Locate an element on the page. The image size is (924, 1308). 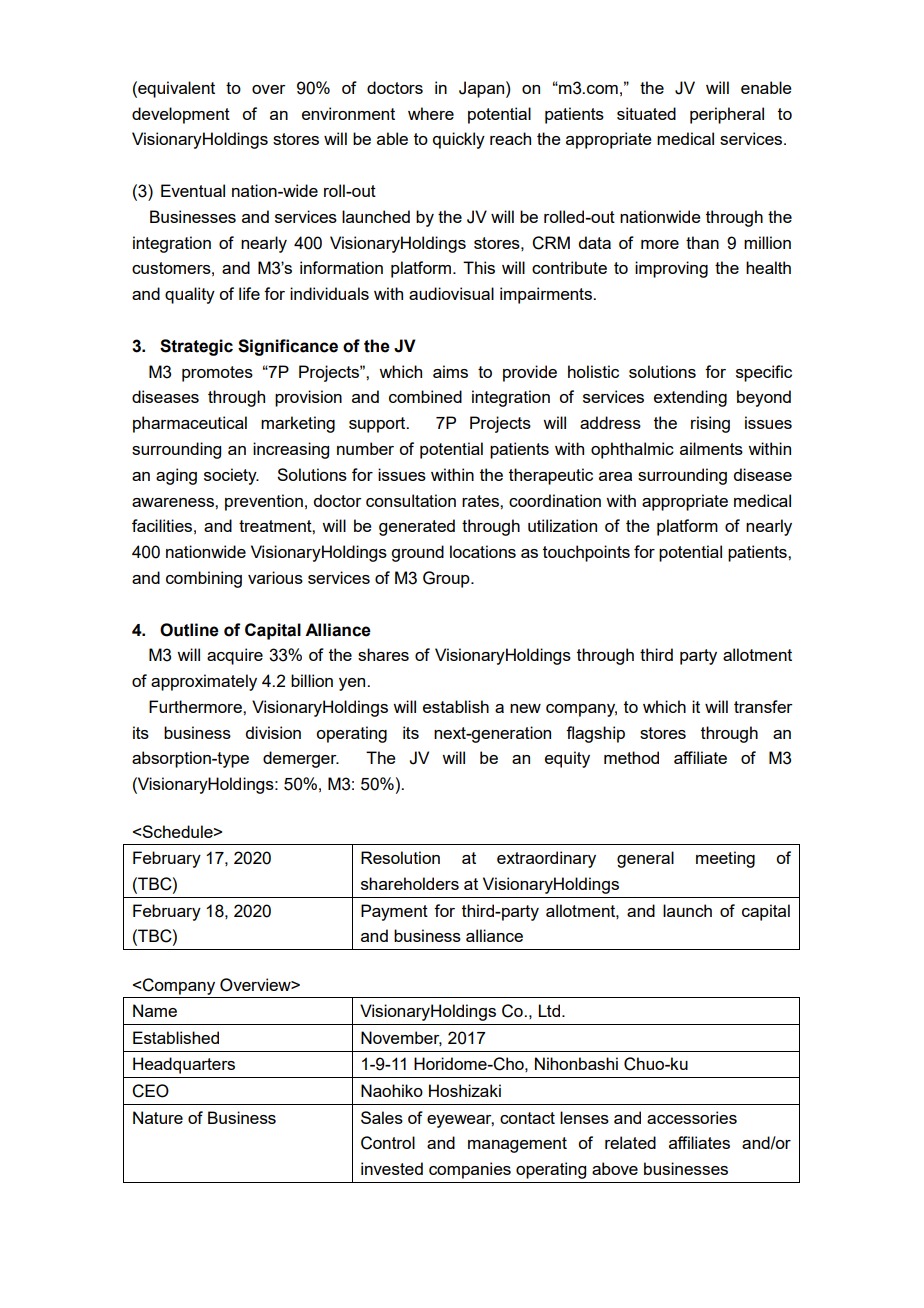
meeting is located at coordinates (725, 859).
